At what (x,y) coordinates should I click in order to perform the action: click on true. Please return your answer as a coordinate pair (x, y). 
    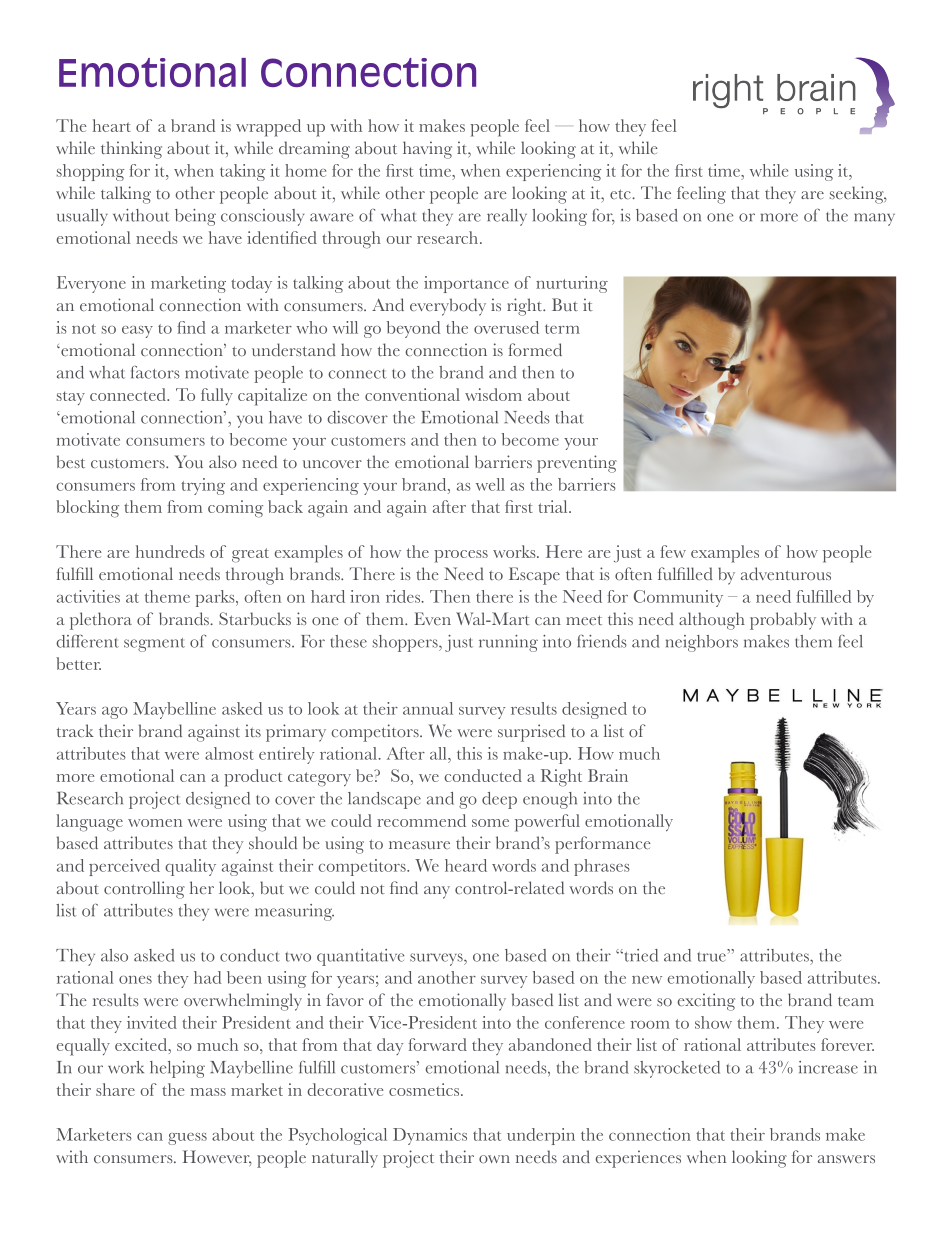
    Looking at the image, I should click on (712, 955).
